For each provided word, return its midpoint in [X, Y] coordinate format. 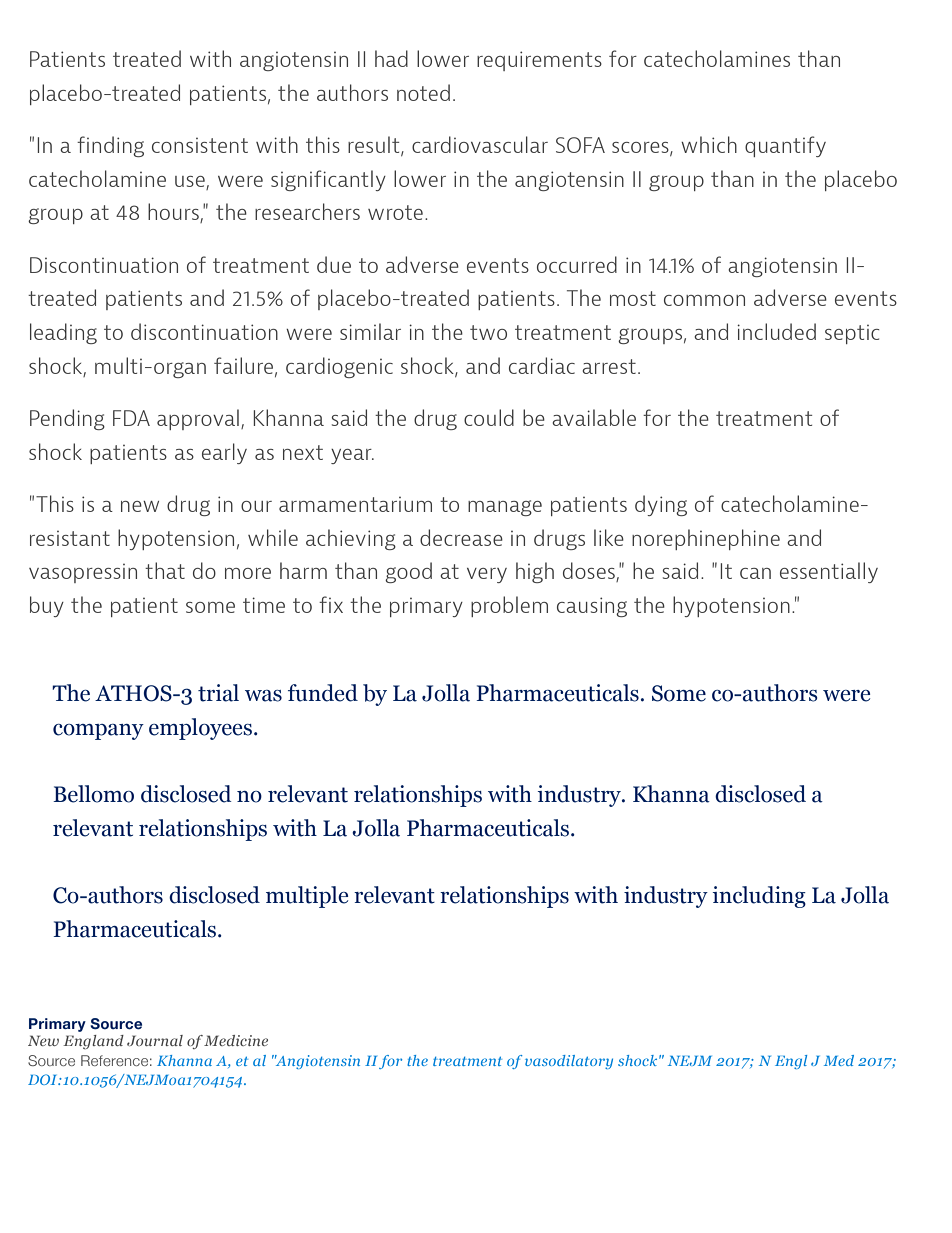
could [489, 417]
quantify [785, 146]
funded [323, 693]
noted [423, 92]
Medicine [236, 1040]
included [776, 331]
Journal [155, 1040]
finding [110, 146]
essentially [829, 572]
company [98, 732]
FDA [131, 418]
